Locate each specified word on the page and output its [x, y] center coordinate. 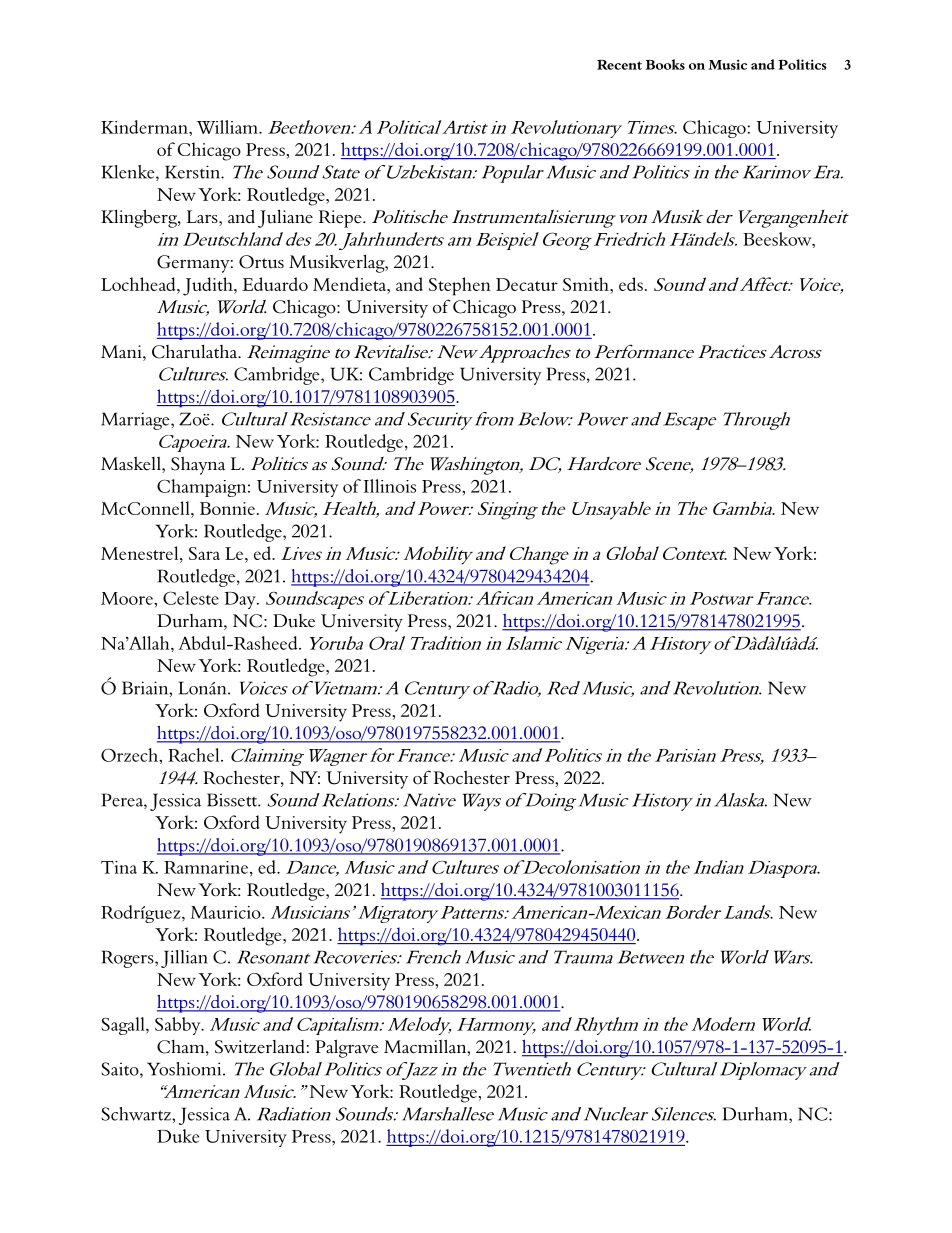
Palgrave [347, 1048]
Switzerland [260, 1047]
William [228, 127]
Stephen [460, 286]
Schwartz [137, 1114]
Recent [619, 65]
